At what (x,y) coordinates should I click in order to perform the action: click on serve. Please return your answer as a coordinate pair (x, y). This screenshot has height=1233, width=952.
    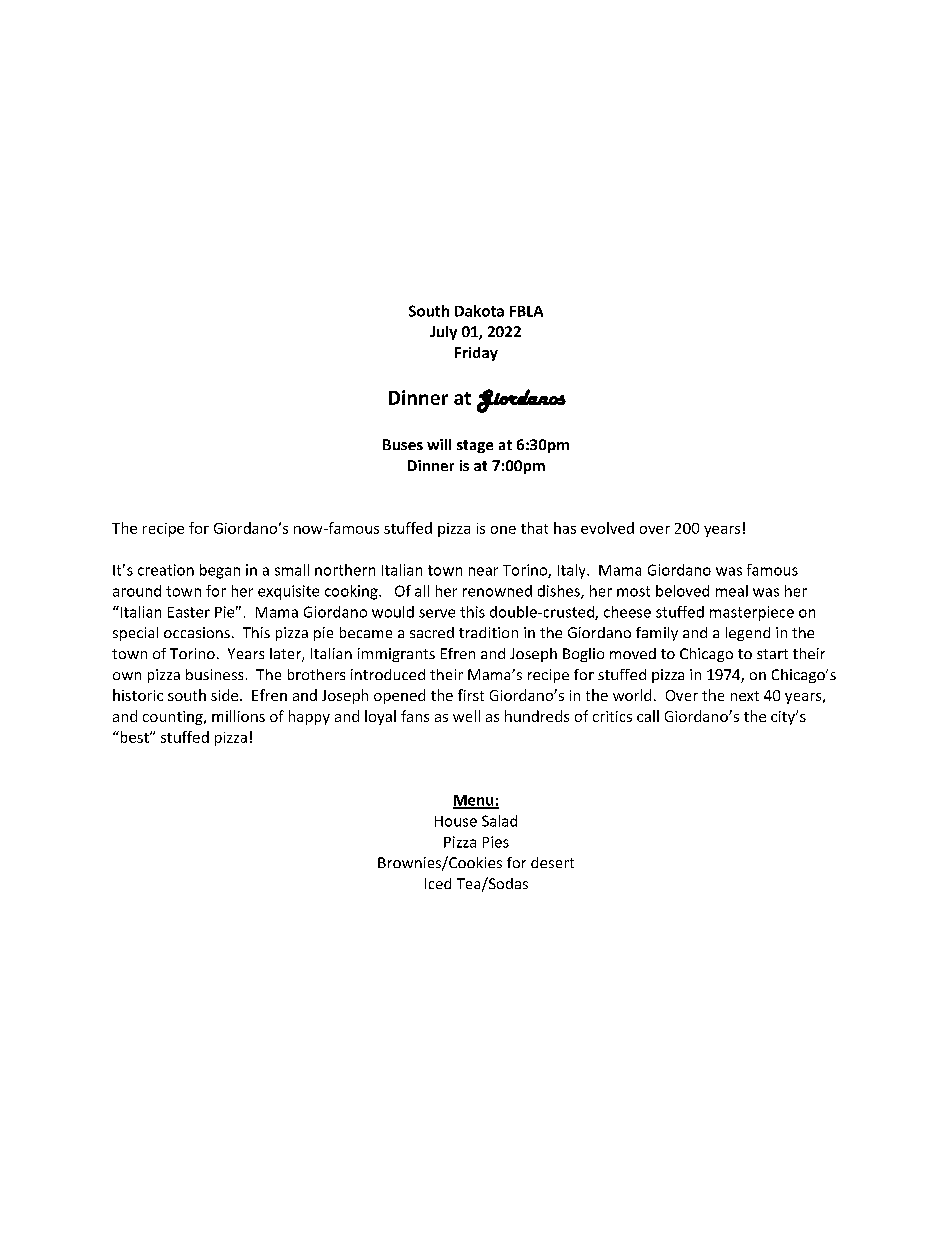
    Looking at the image, I should click on (437, 613).
